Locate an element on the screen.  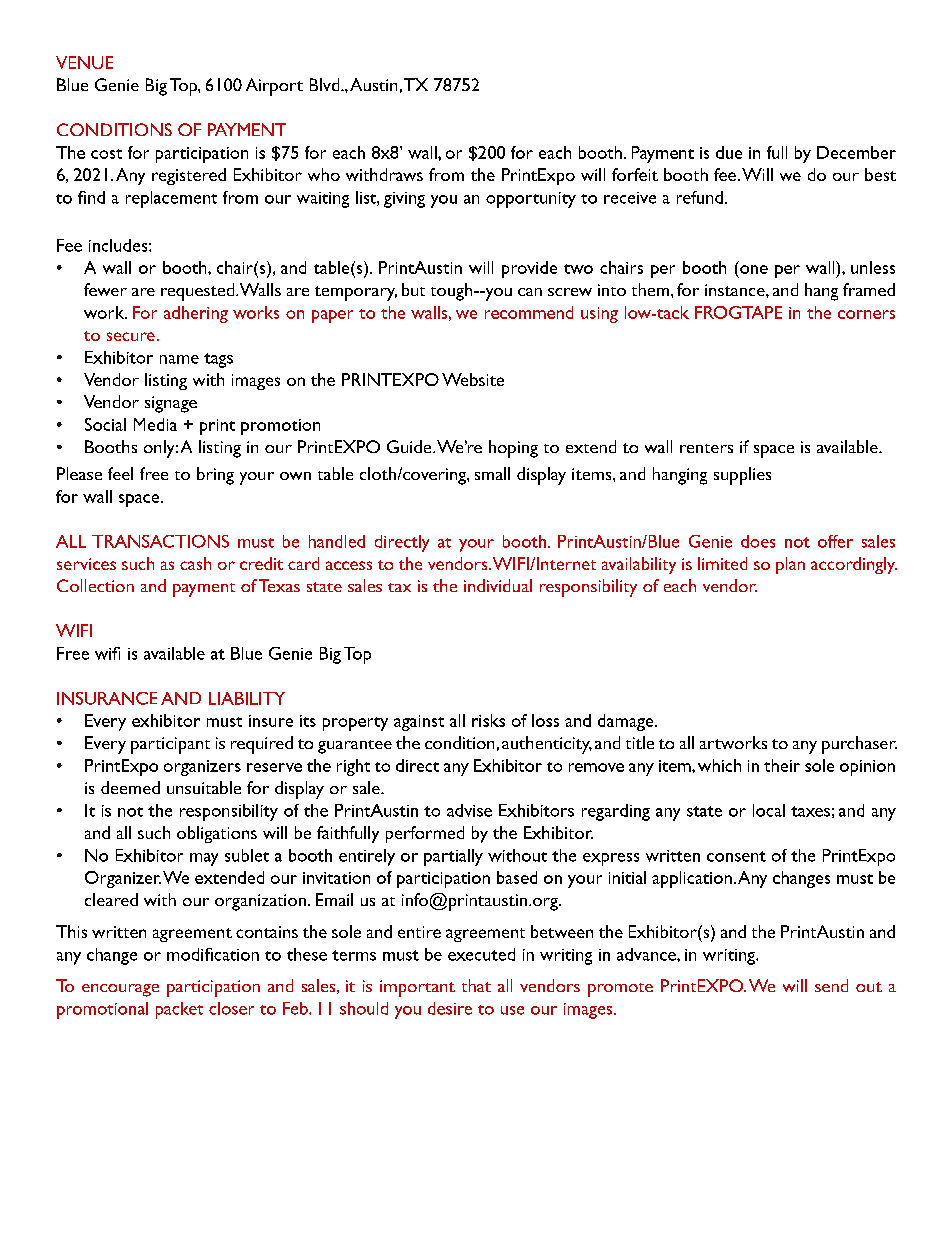
risks is located at coordinates (488, 720).
